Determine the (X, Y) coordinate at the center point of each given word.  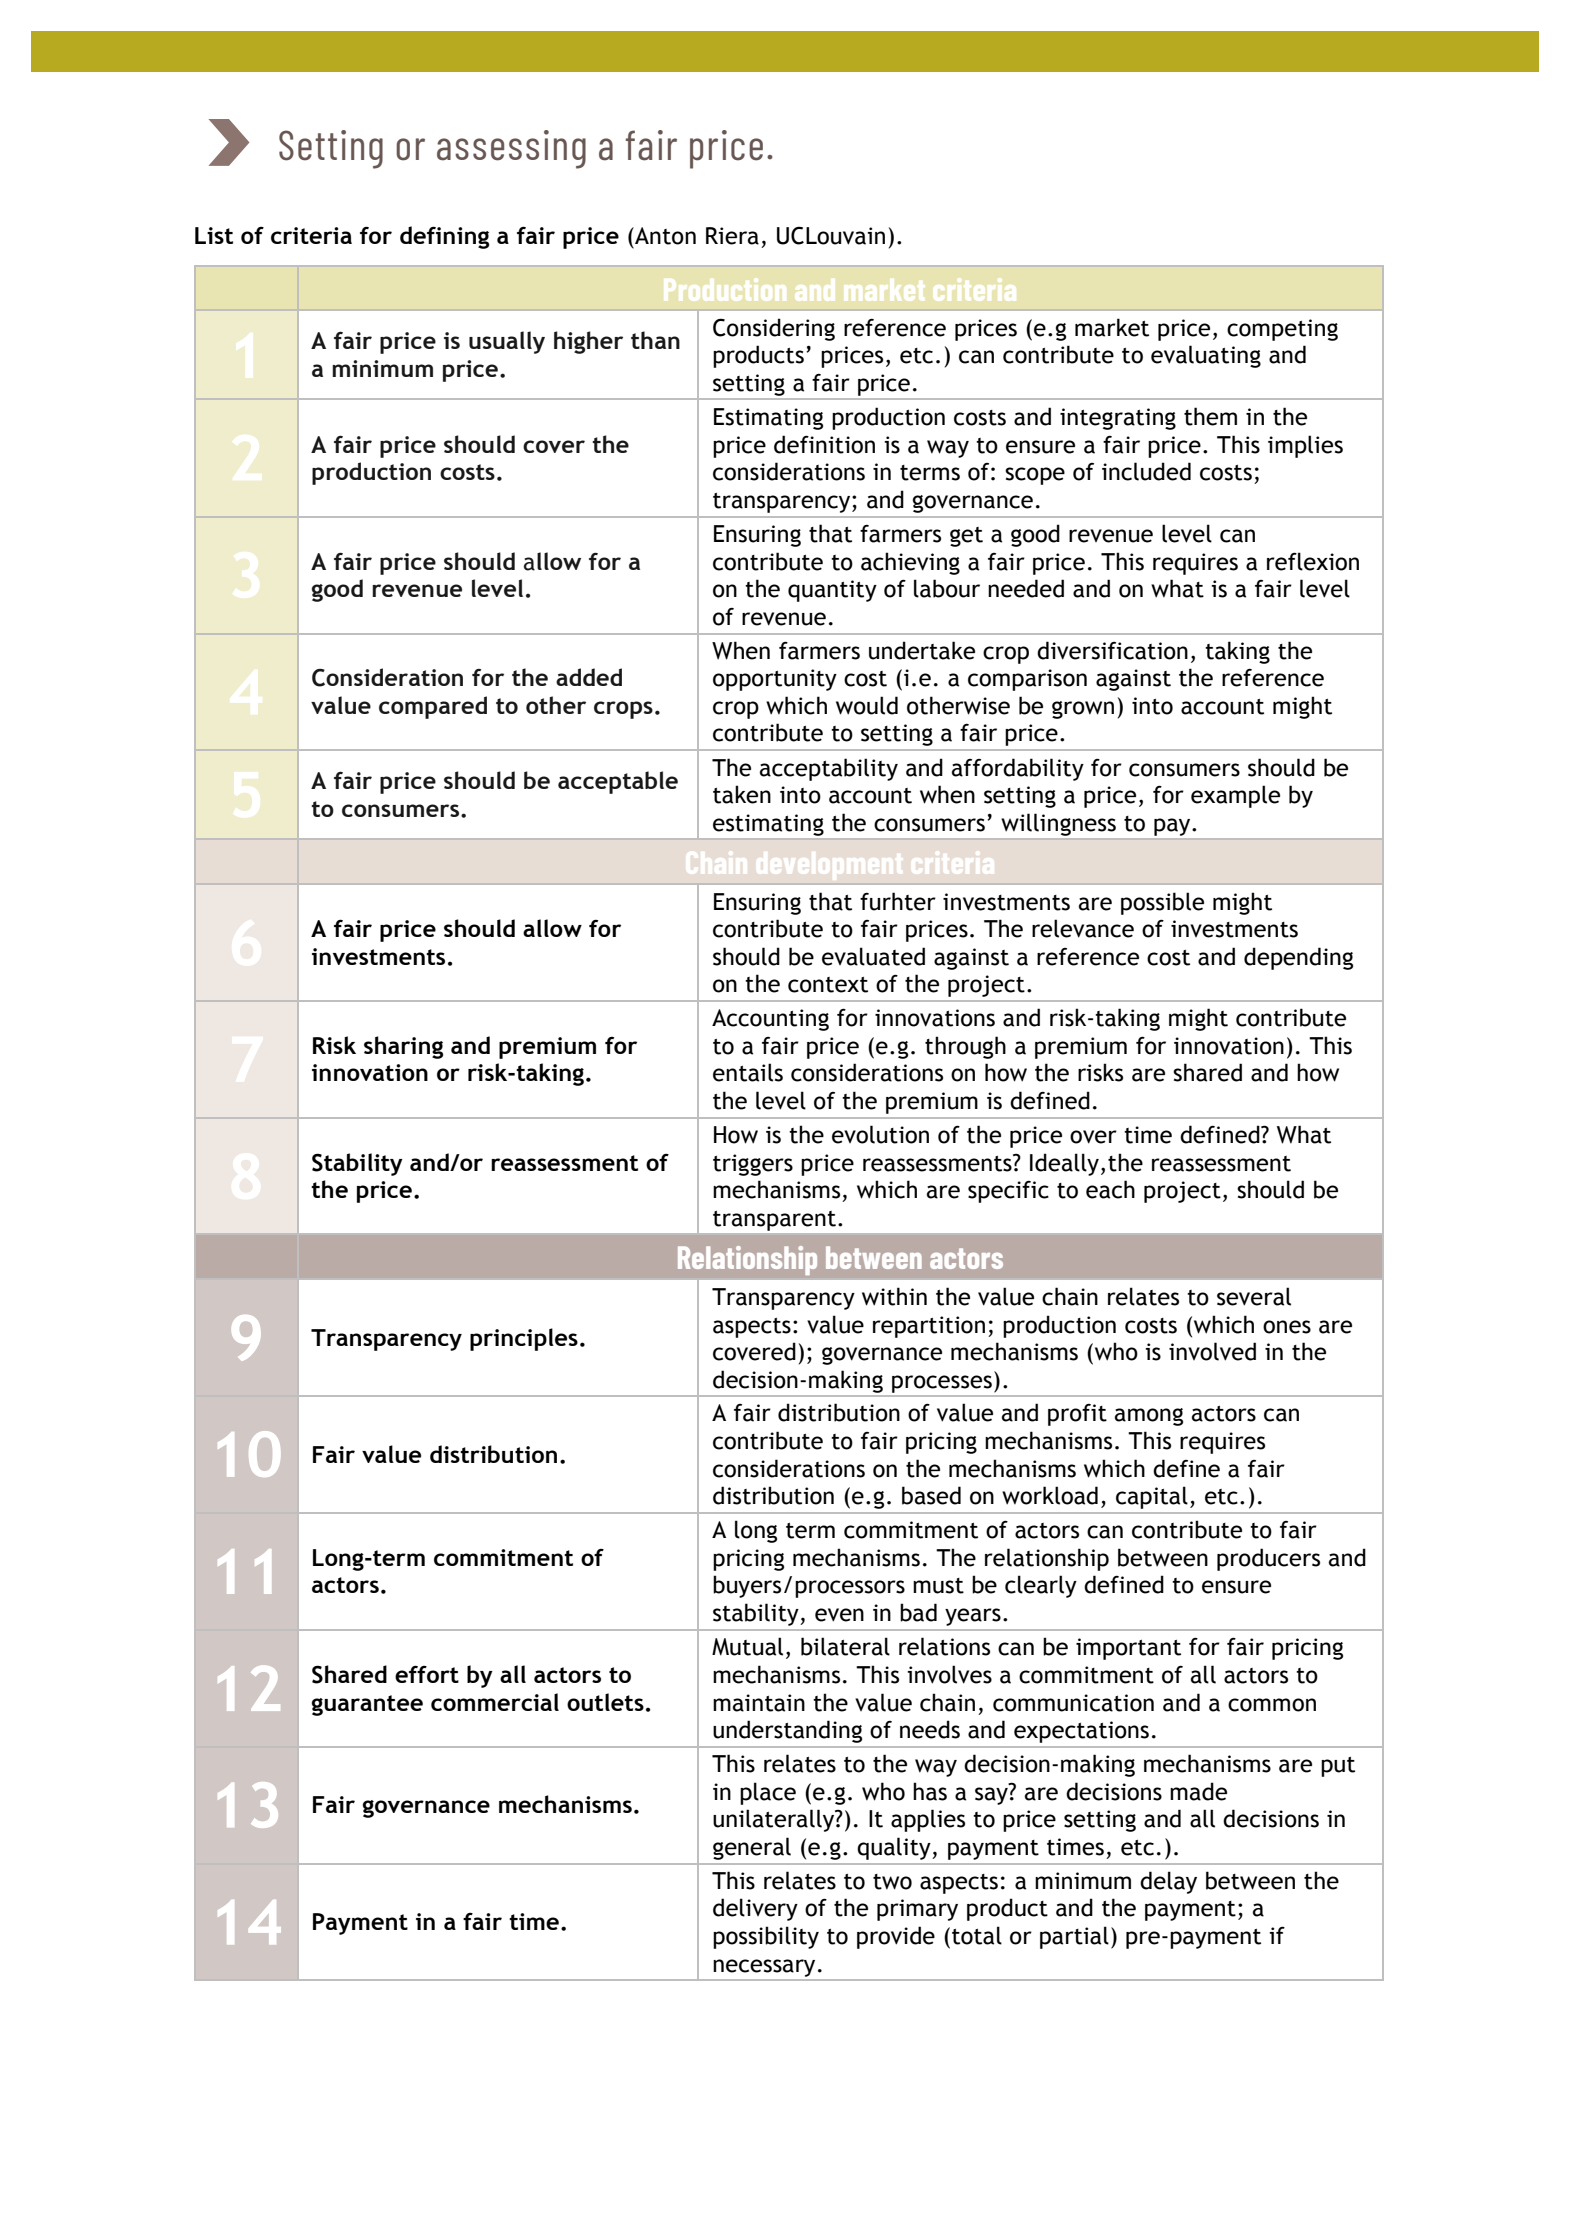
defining (444, 237)
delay (1168, 1882)
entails (748, 1072)
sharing (403, 1047)
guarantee (367, 1705)
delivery (755, 1909)
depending (1298, 958)
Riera (732, 236)
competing (1282, 330)
